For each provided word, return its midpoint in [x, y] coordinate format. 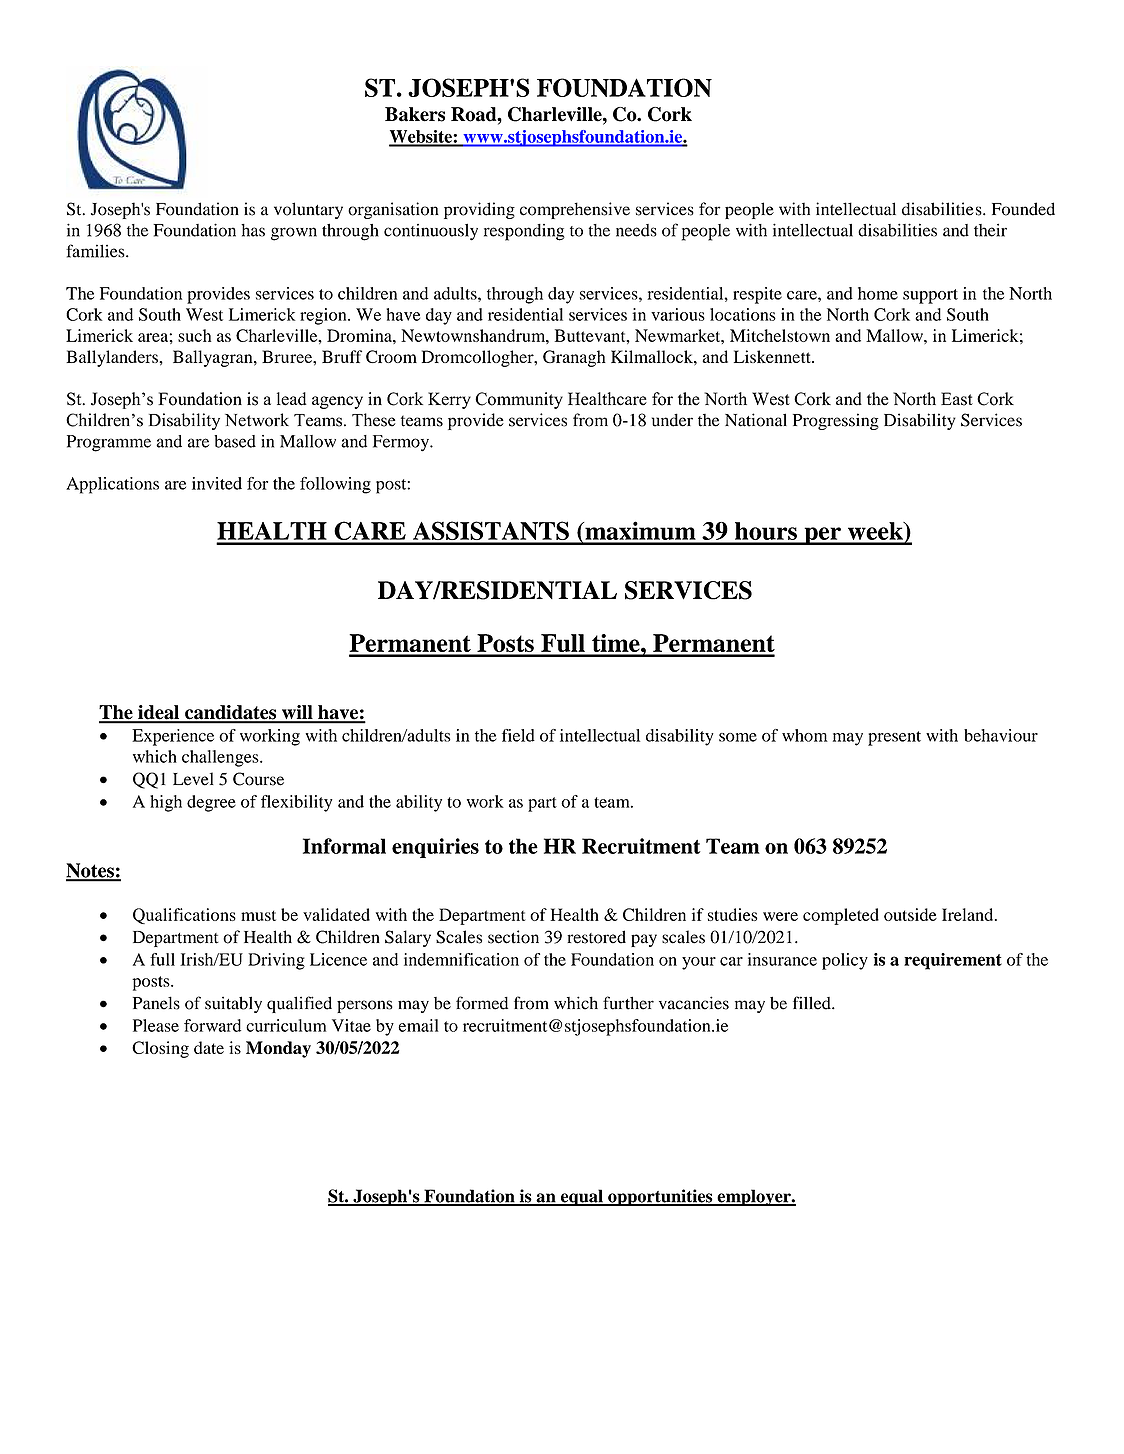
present [894, 738]
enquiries [435, 848]
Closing [160, 1049]
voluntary [308, 210]
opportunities [660, 1197]
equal [581, 1197]
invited [217, 483]
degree [211, 803]
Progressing [836, 421]
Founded [1023, 209]
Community [519, 400]
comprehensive [575, 210]
